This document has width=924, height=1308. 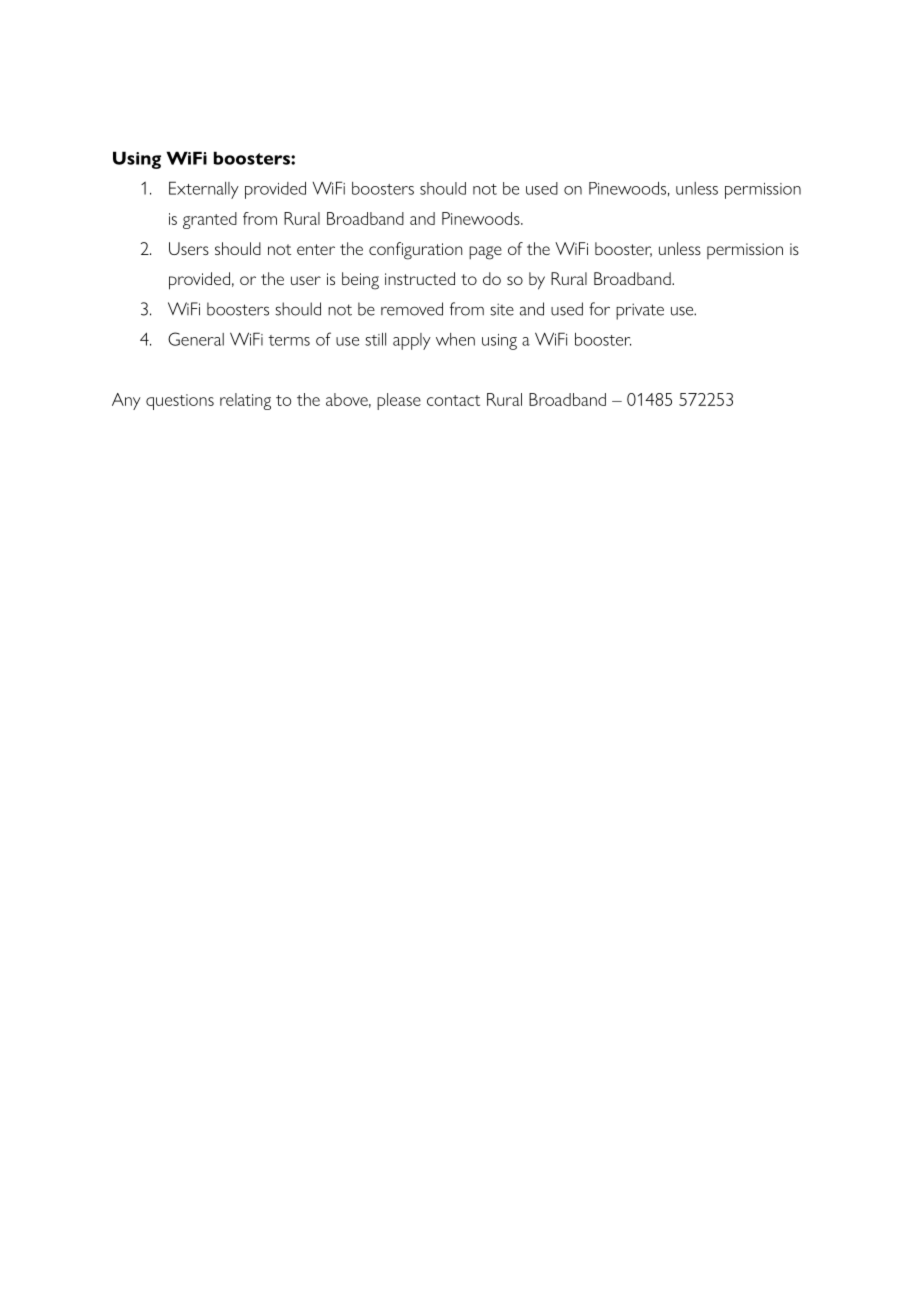 I want to click on instructed, so click(x=420, y=278).
